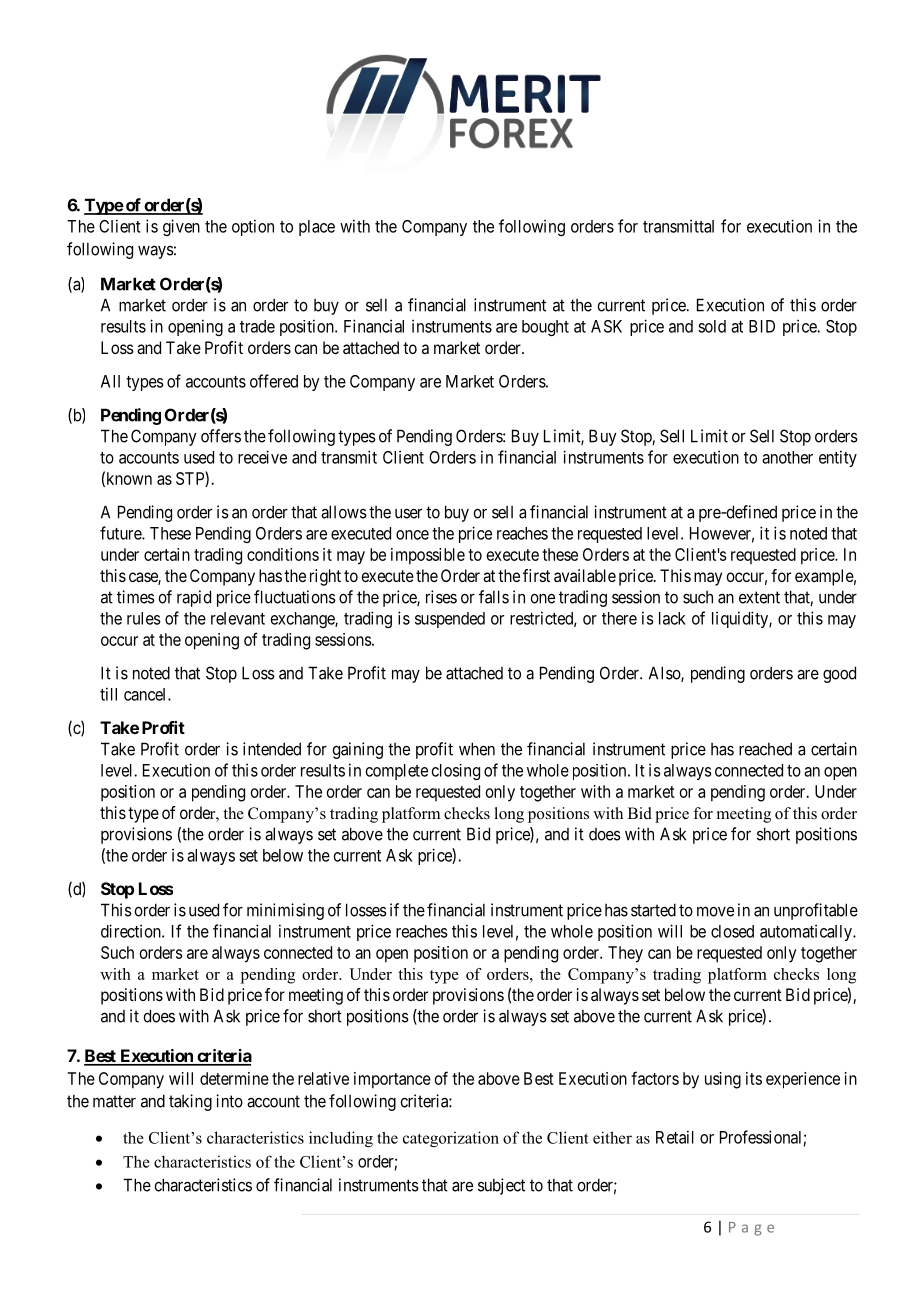  What do you see at coordinates (190, 1102) in the screenshot?
I see `taking` at bounding box center [190, 1102].
